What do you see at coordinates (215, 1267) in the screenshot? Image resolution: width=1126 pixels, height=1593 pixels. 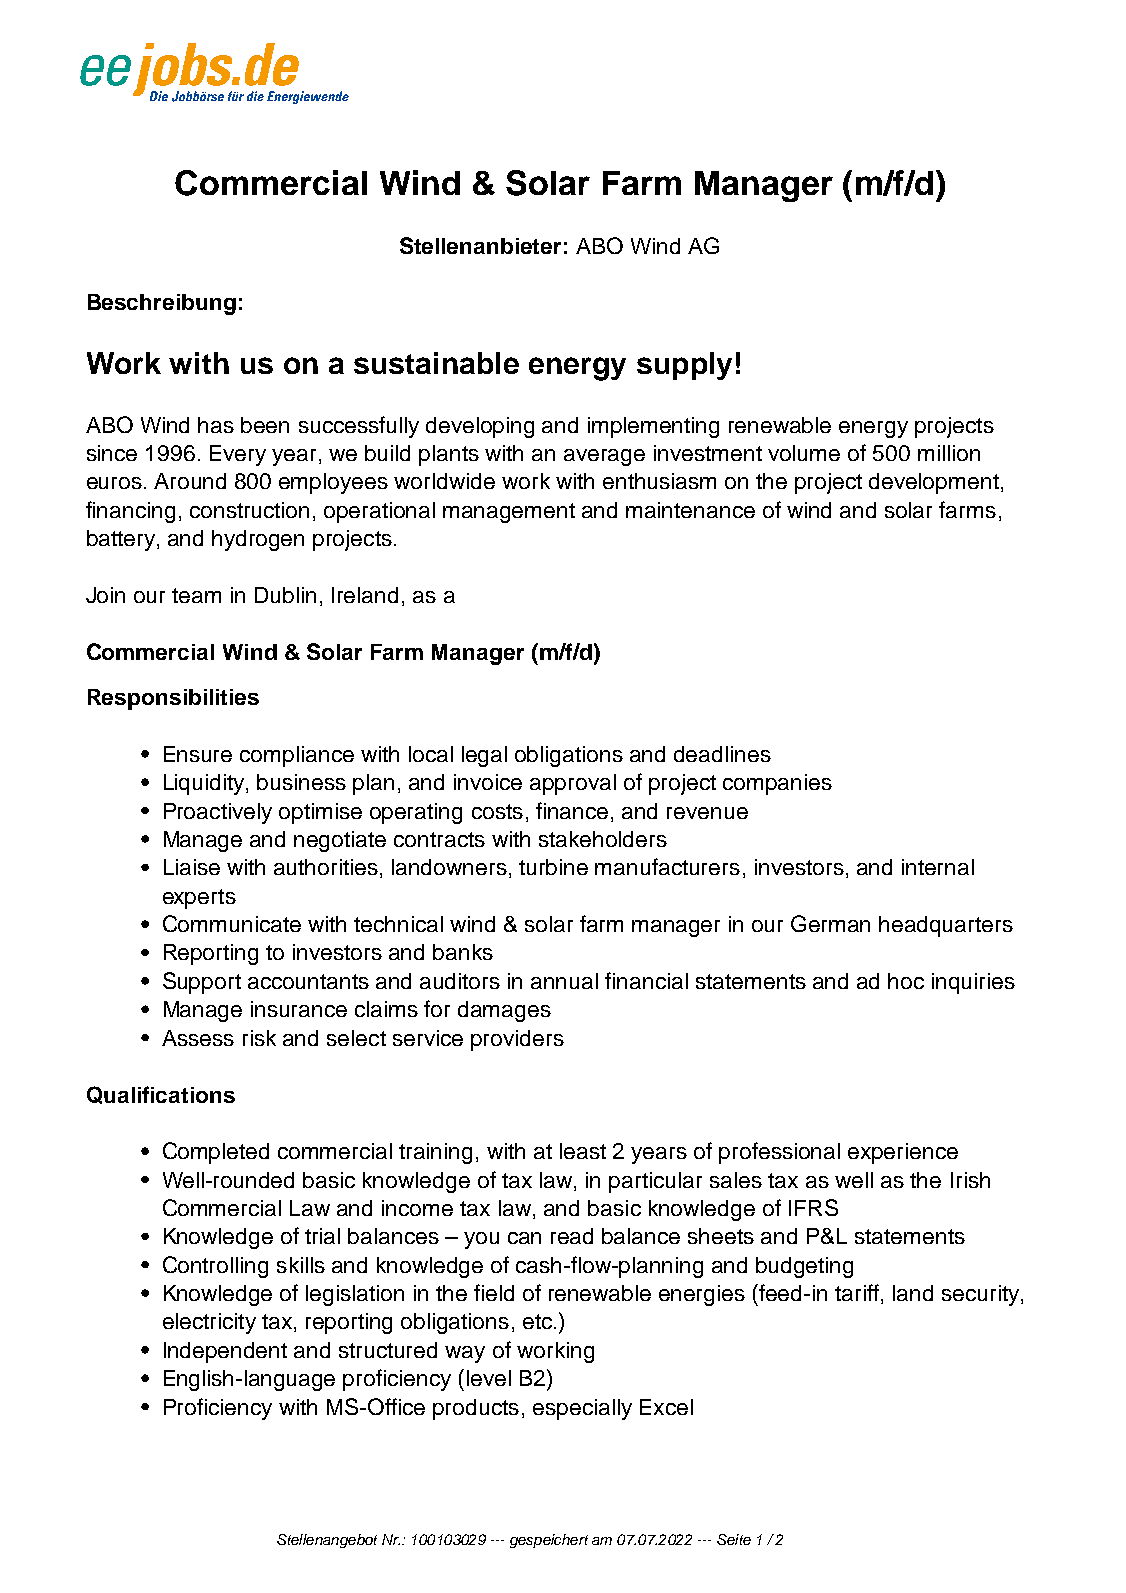 I see `Controlling` at bounding box center [215, 1267].
